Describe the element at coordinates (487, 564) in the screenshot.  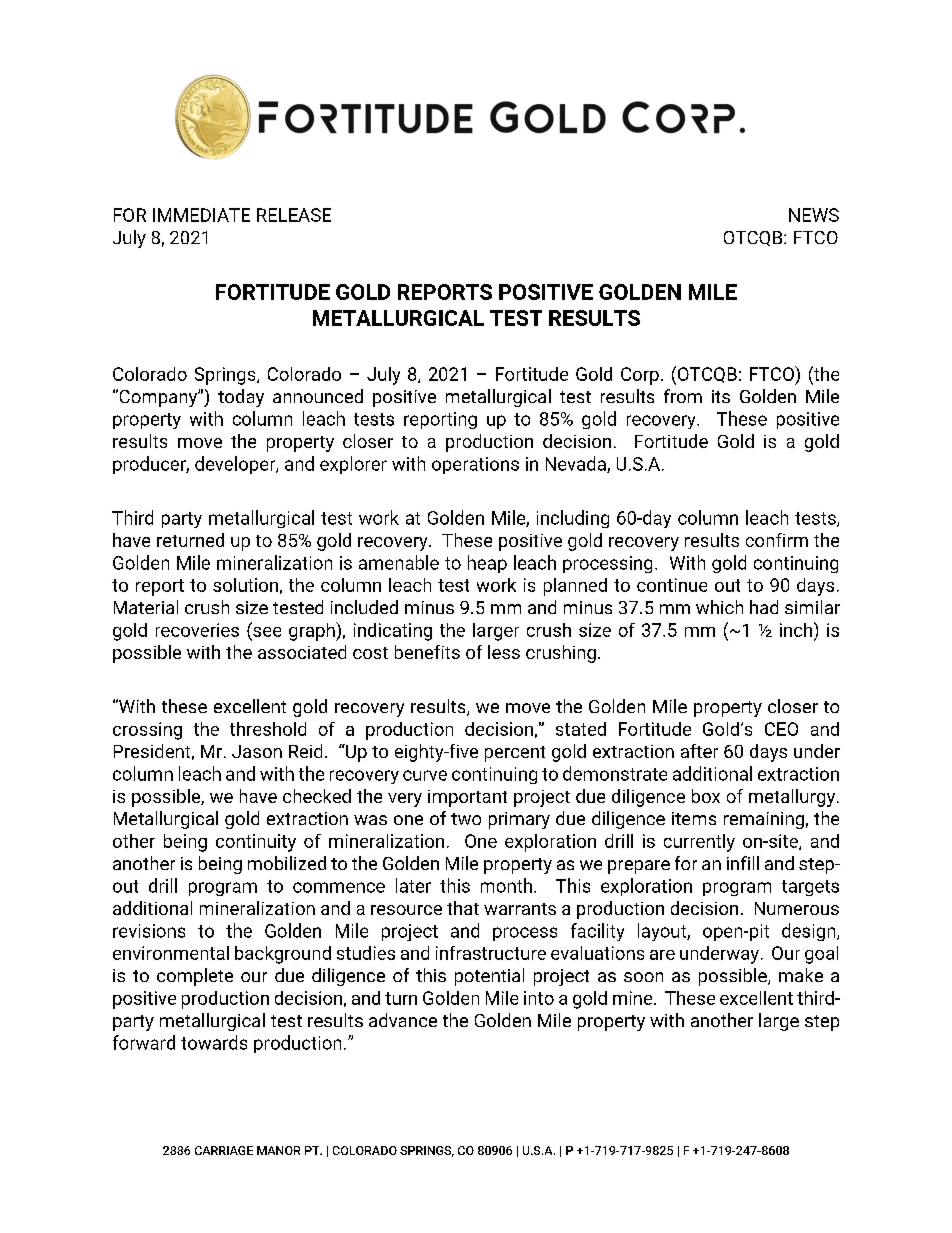
I see `heap` at that location.
